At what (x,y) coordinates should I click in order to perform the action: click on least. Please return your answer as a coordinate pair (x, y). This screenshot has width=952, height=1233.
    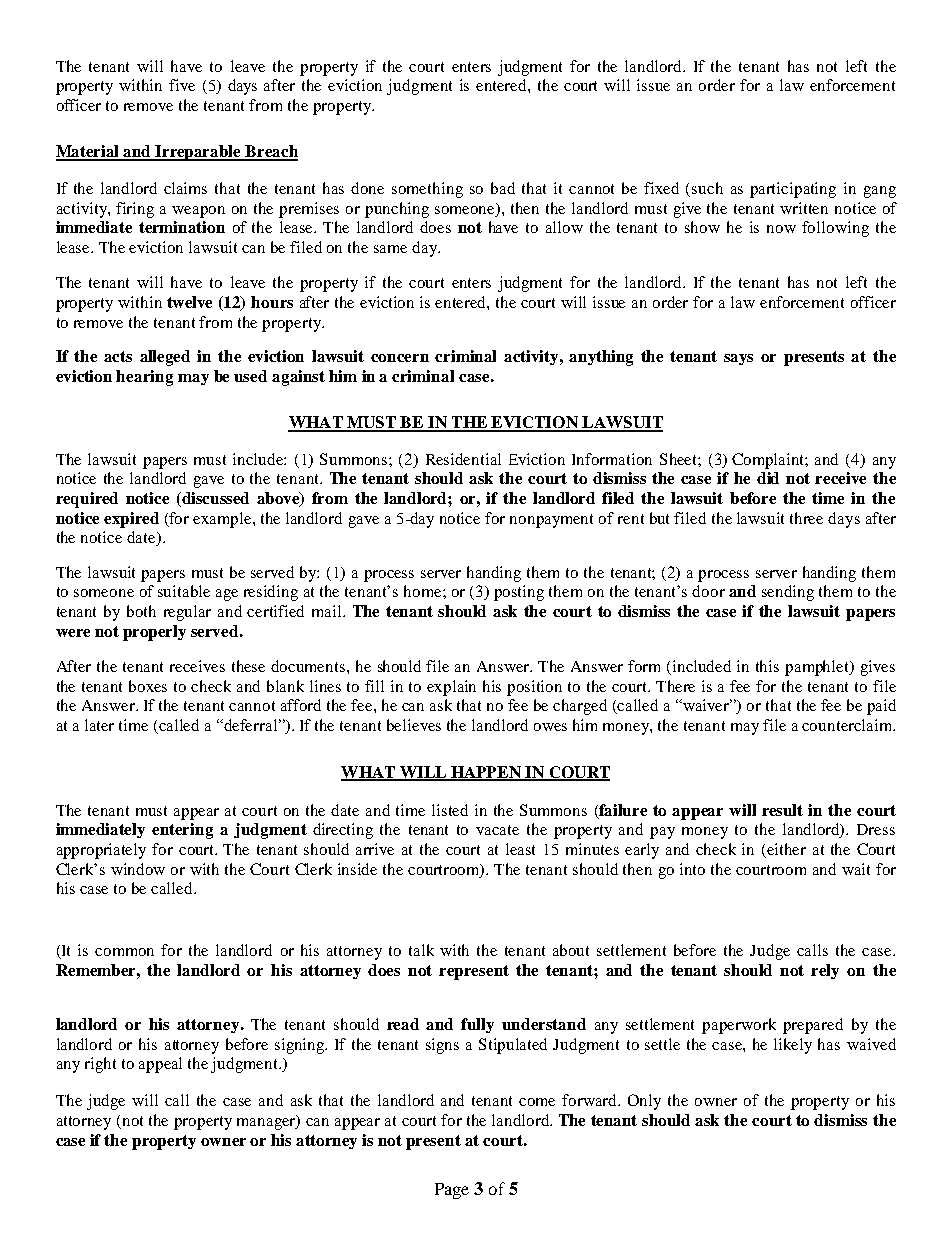
    Looking at the image, I should click on (520, 849).
